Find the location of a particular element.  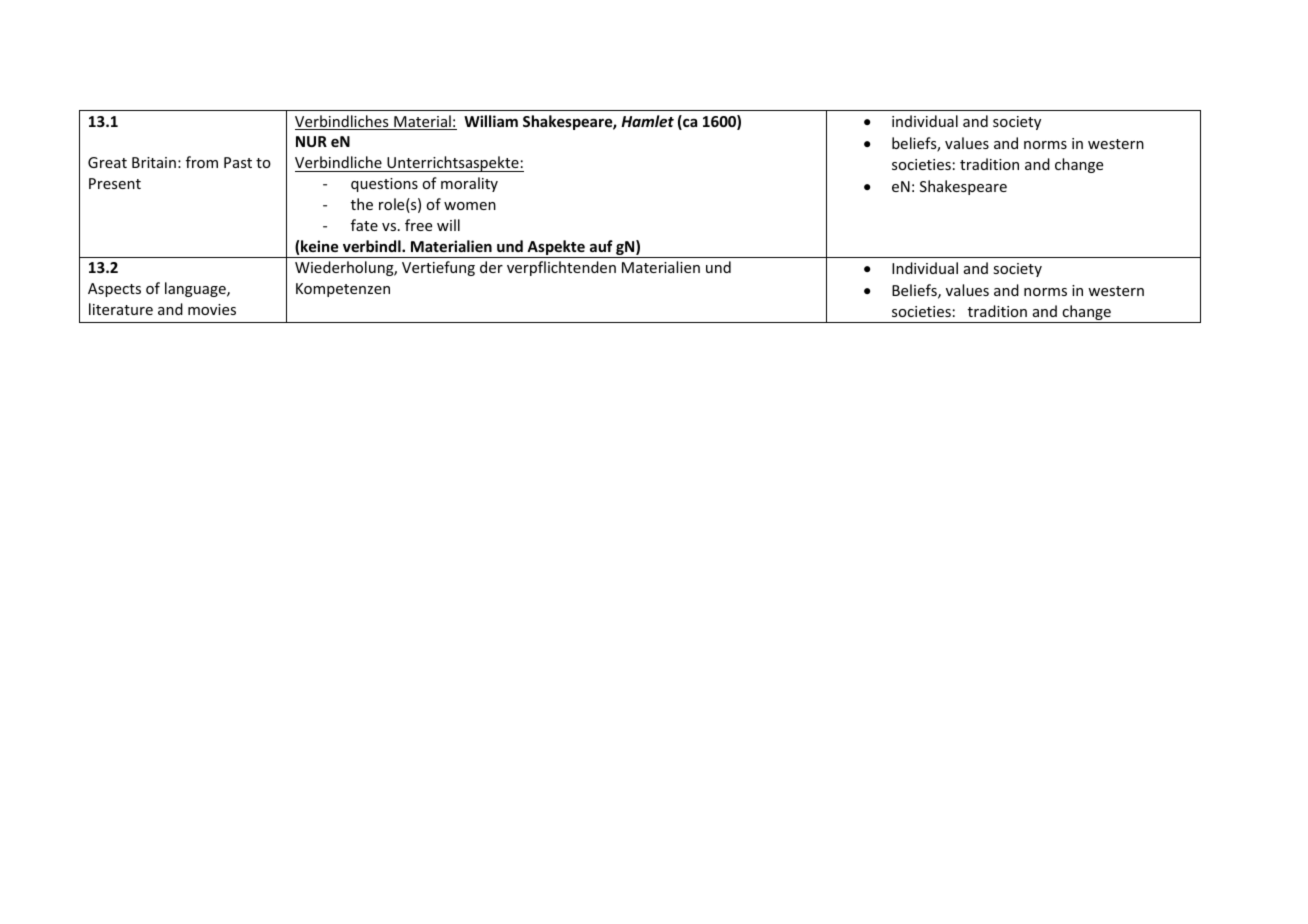

movies is located at coordinates (212, 309).
